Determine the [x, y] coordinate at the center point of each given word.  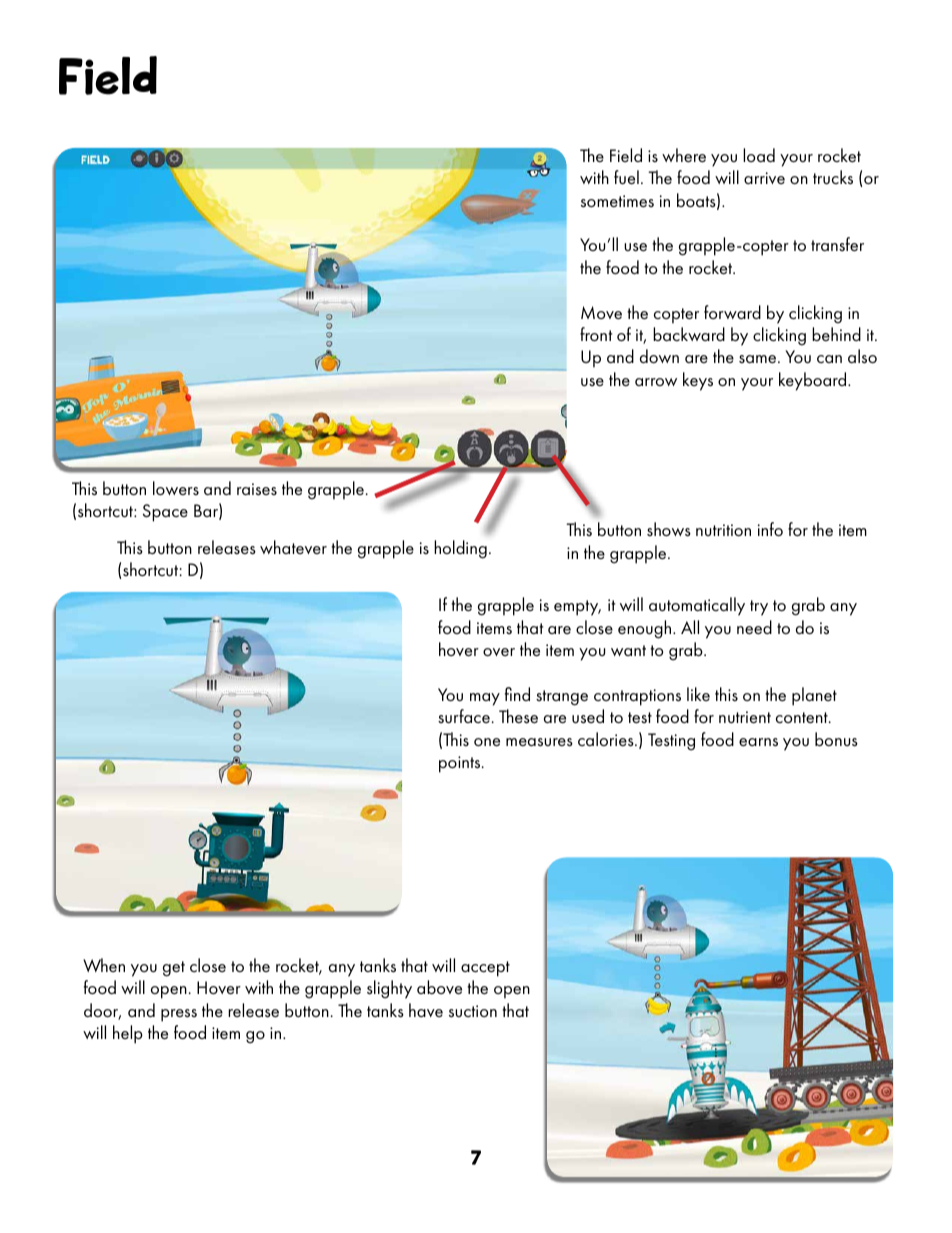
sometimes [617, 201]
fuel [626, 177]
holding [460, 549]
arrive [764, 178]
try [759, 608]
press [179, 1015]
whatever [293, 547]
